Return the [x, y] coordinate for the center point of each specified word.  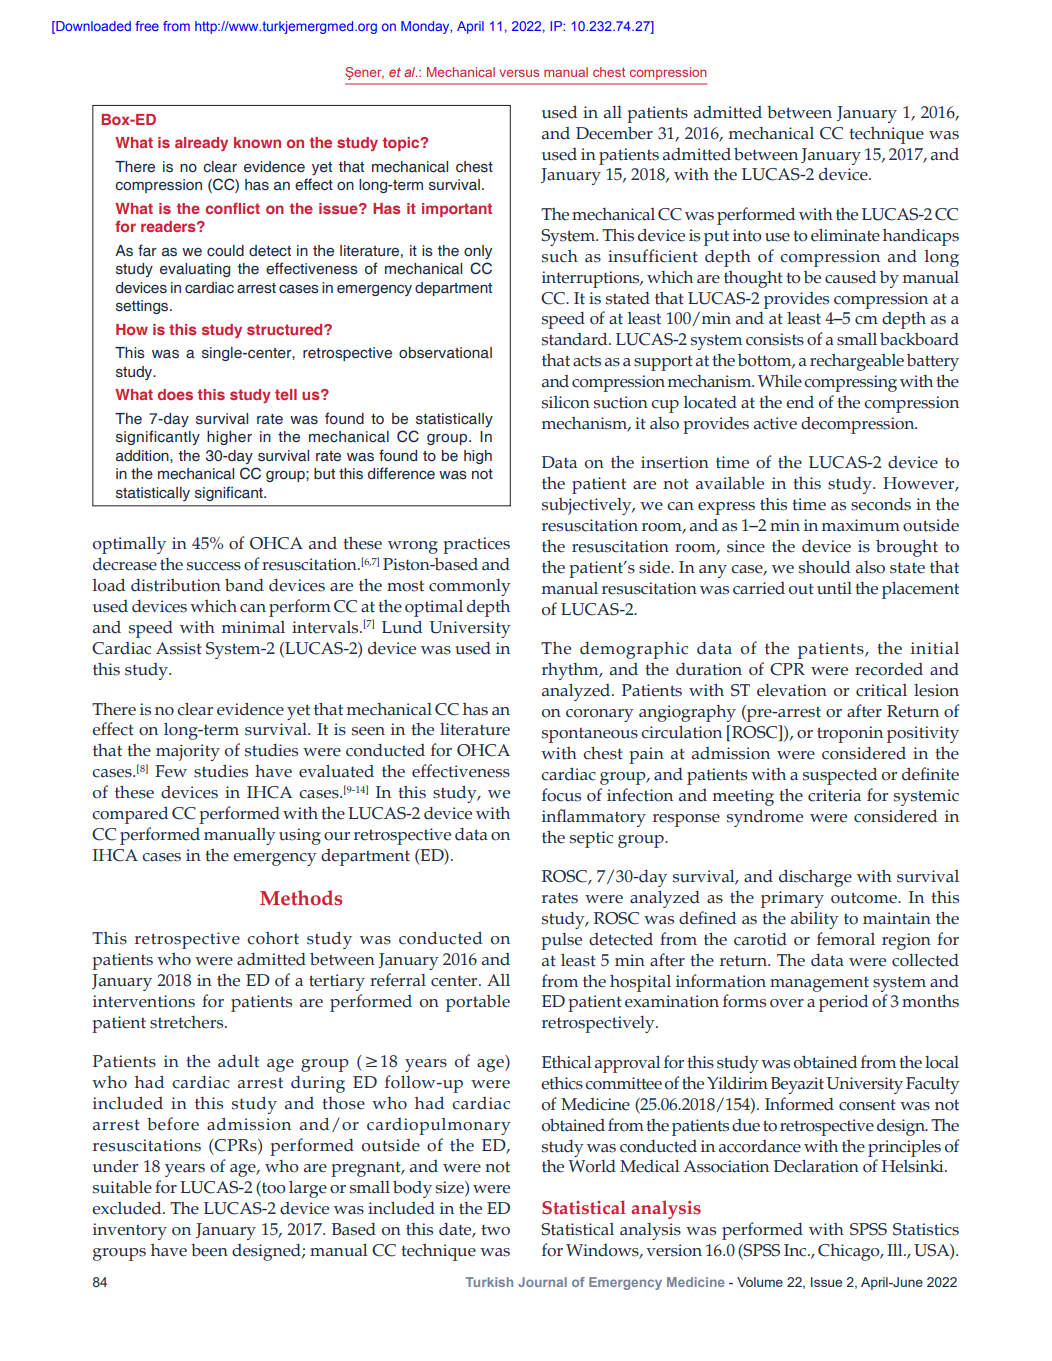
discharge [815, 878]
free [147, 26]
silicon [566, 402]
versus [519, 73]
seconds [881, 504]
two [495, 1230]
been [209, 1250]
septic [591, 839]
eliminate [845, 235]
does [175, 394]
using [300, 836]
